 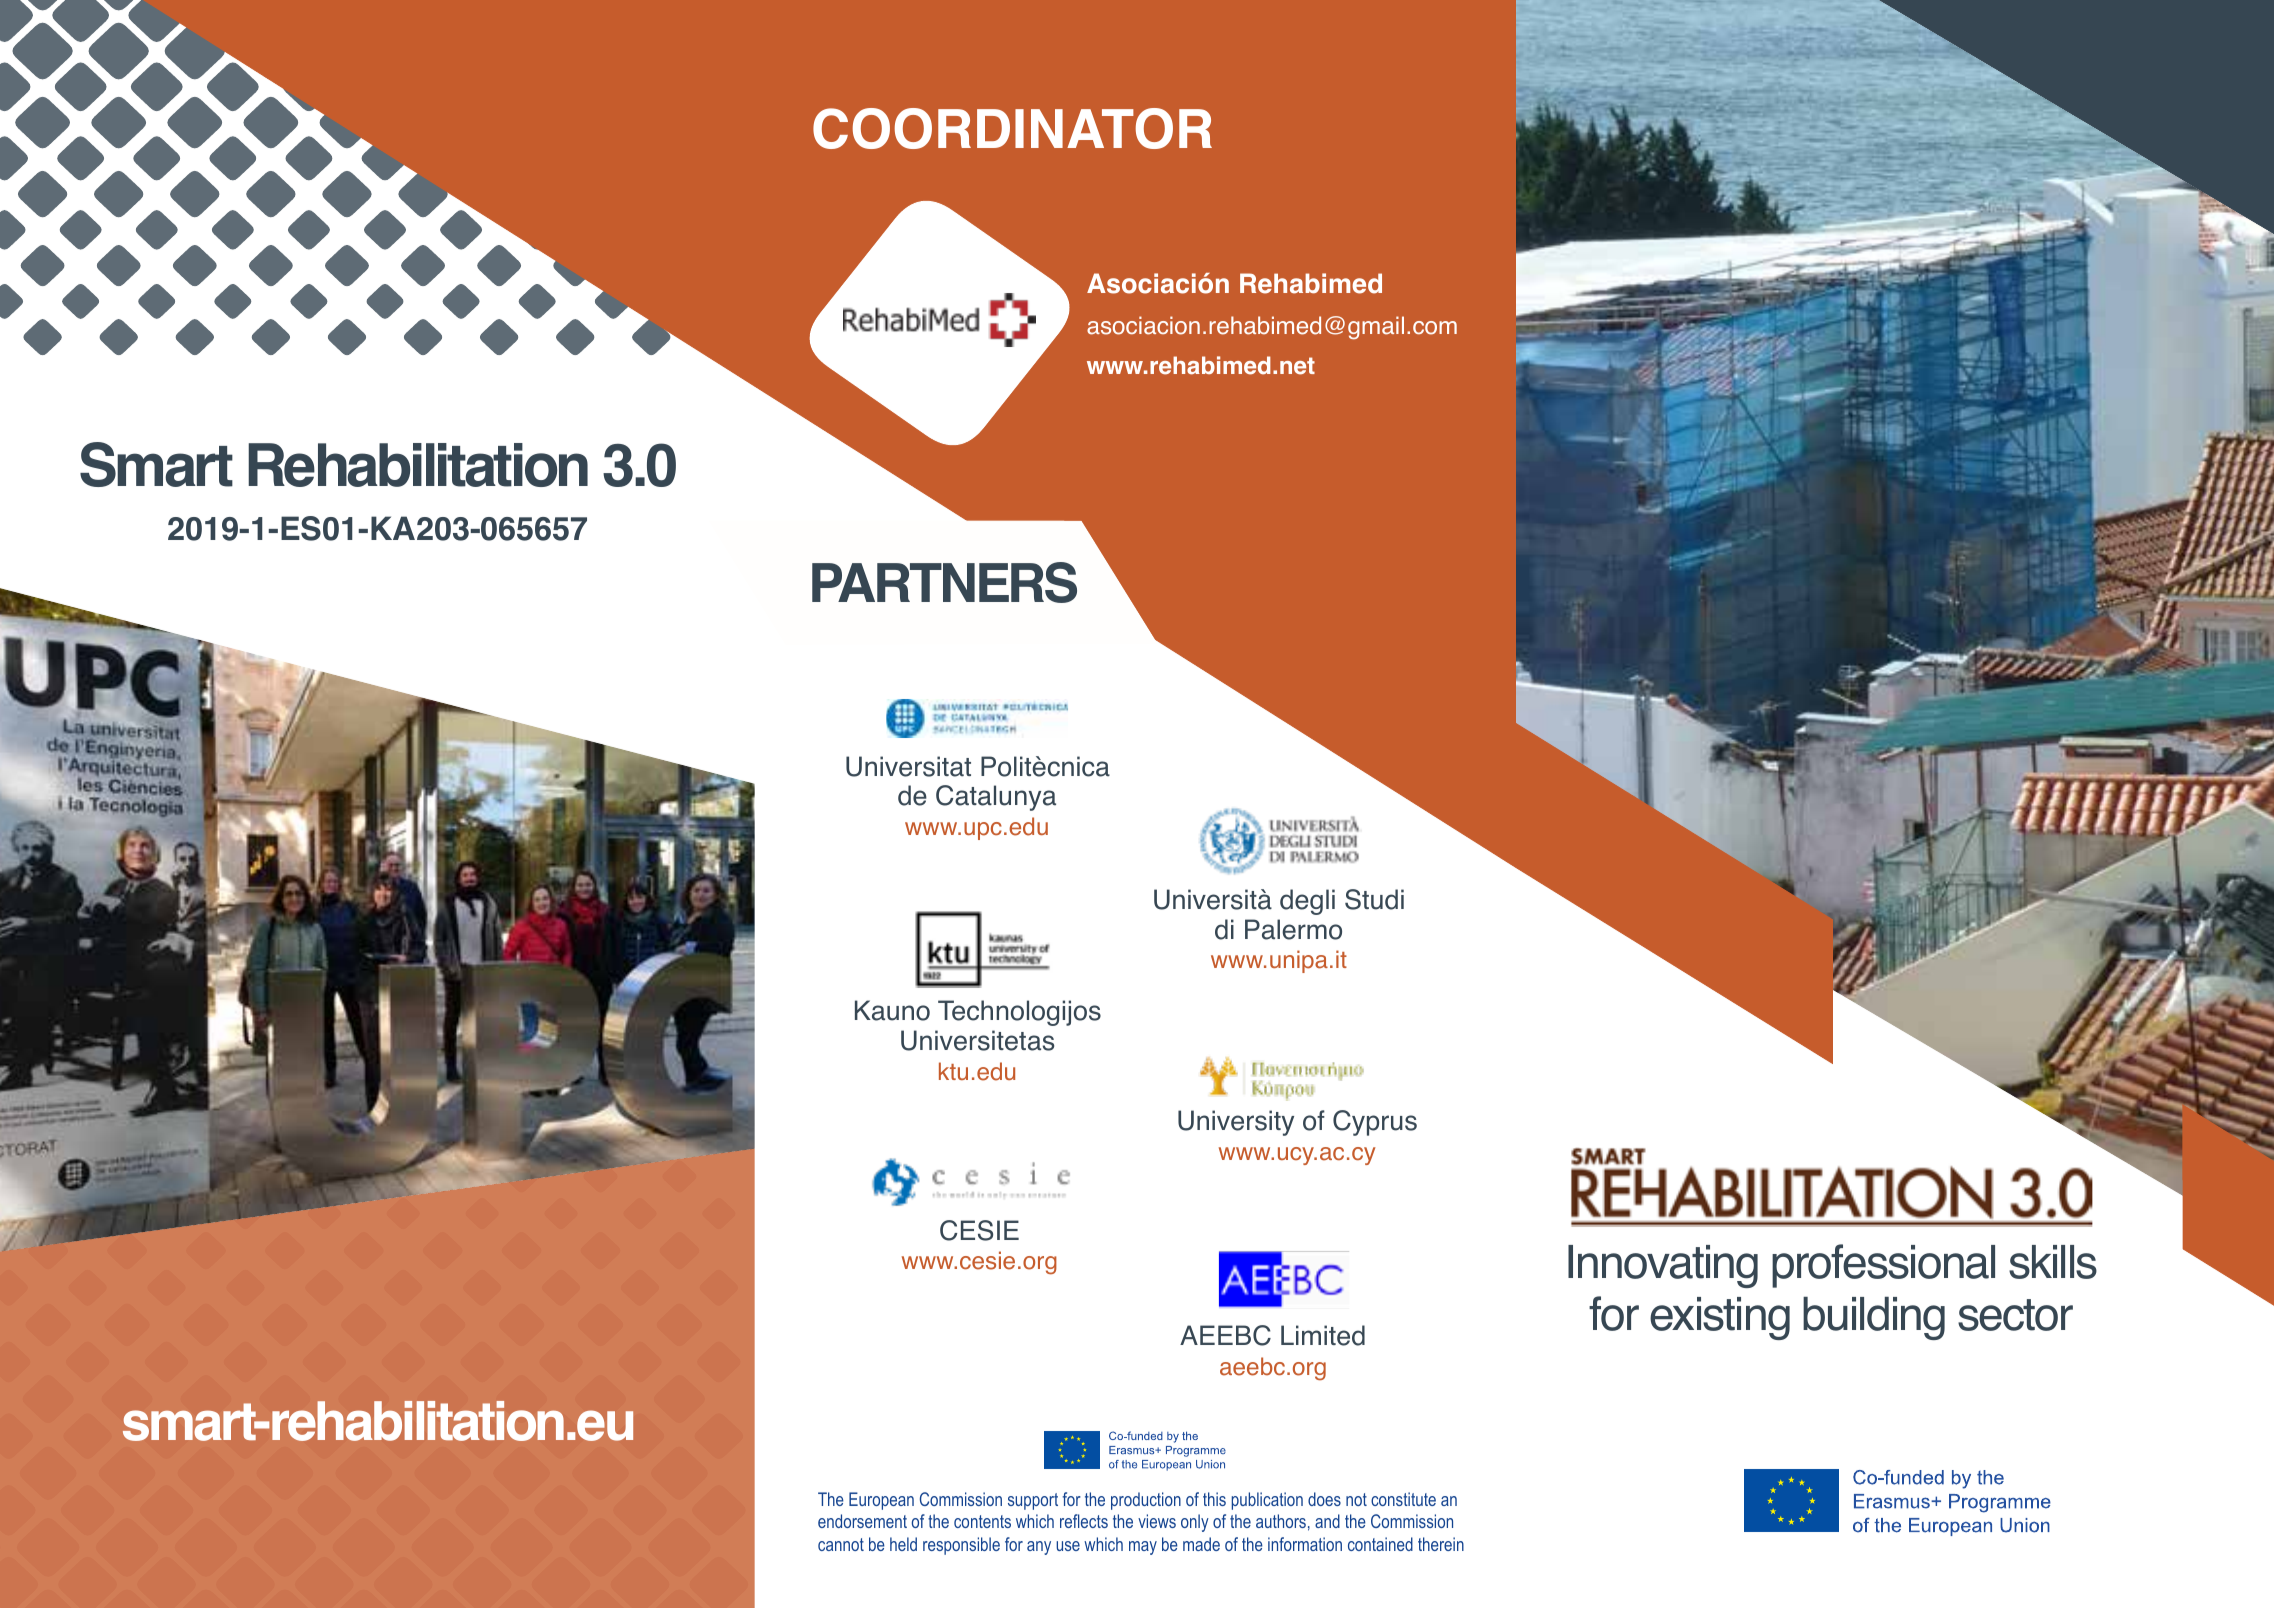 I want to click on Cyprus, so click(x=1375, y=1123).
